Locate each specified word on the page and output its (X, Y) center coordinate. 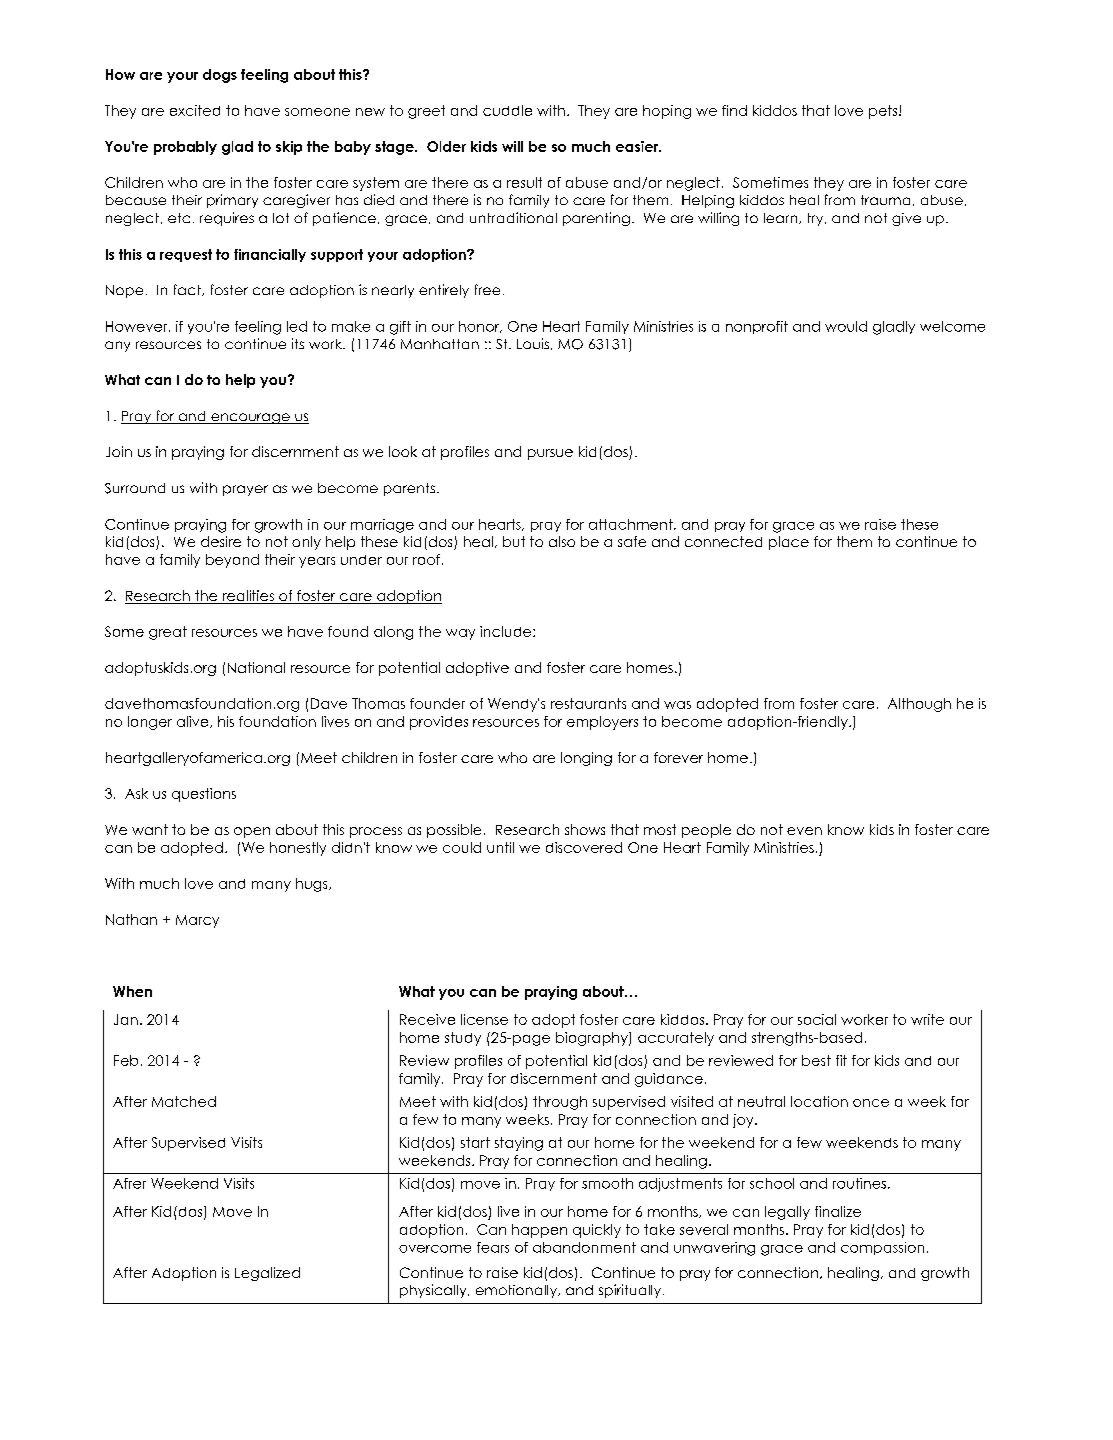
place (789, 543)
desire (221, 541)
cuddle (507, 110)
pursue (550, 454)
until (500, 847)
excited (195, 110)
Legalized (267, 1274)
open (252, 832)
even (804, 831)
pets (884, 112)
